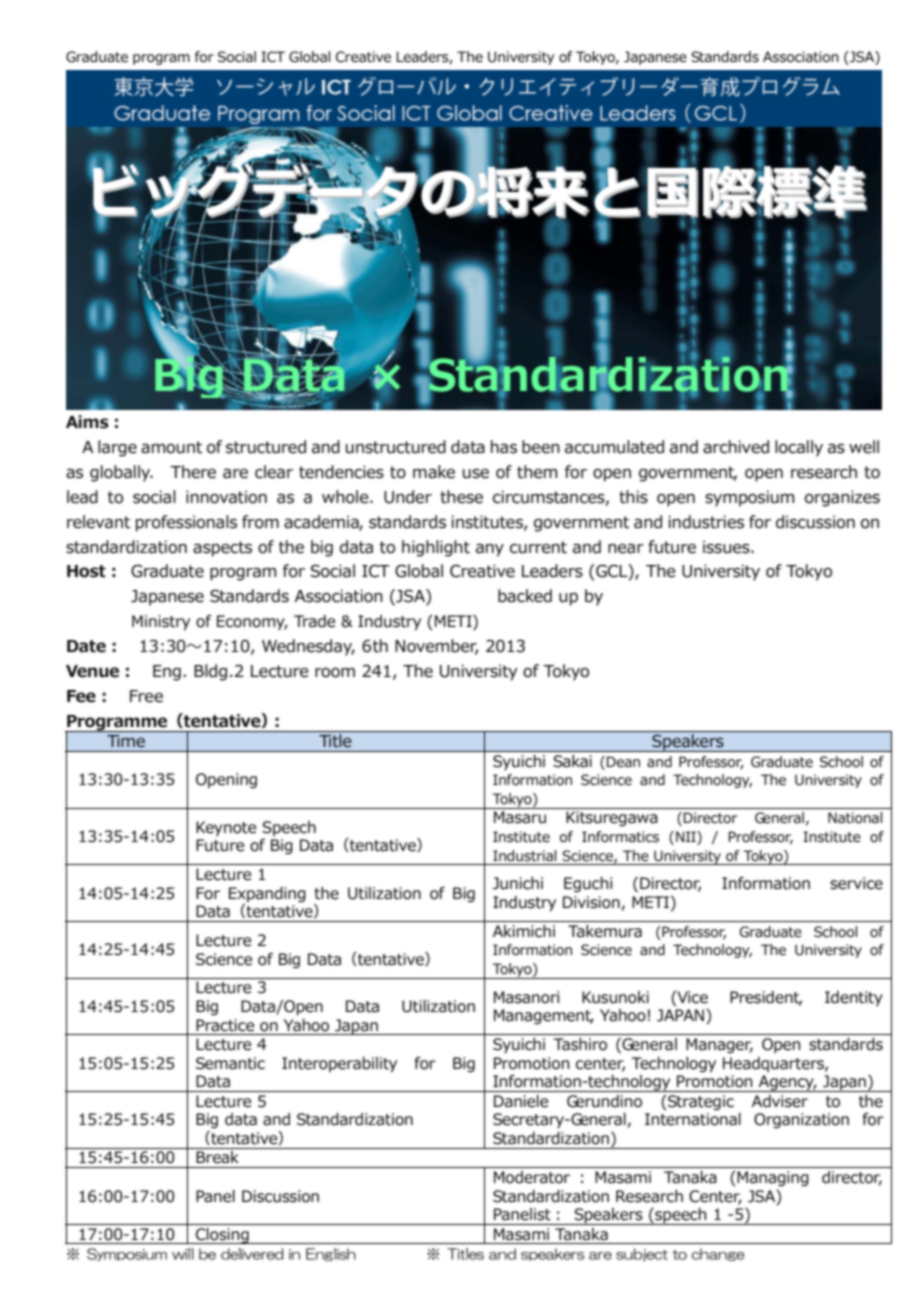 The height and width of the page is (1308, 924). I want to click on There, so click(193, 472).
